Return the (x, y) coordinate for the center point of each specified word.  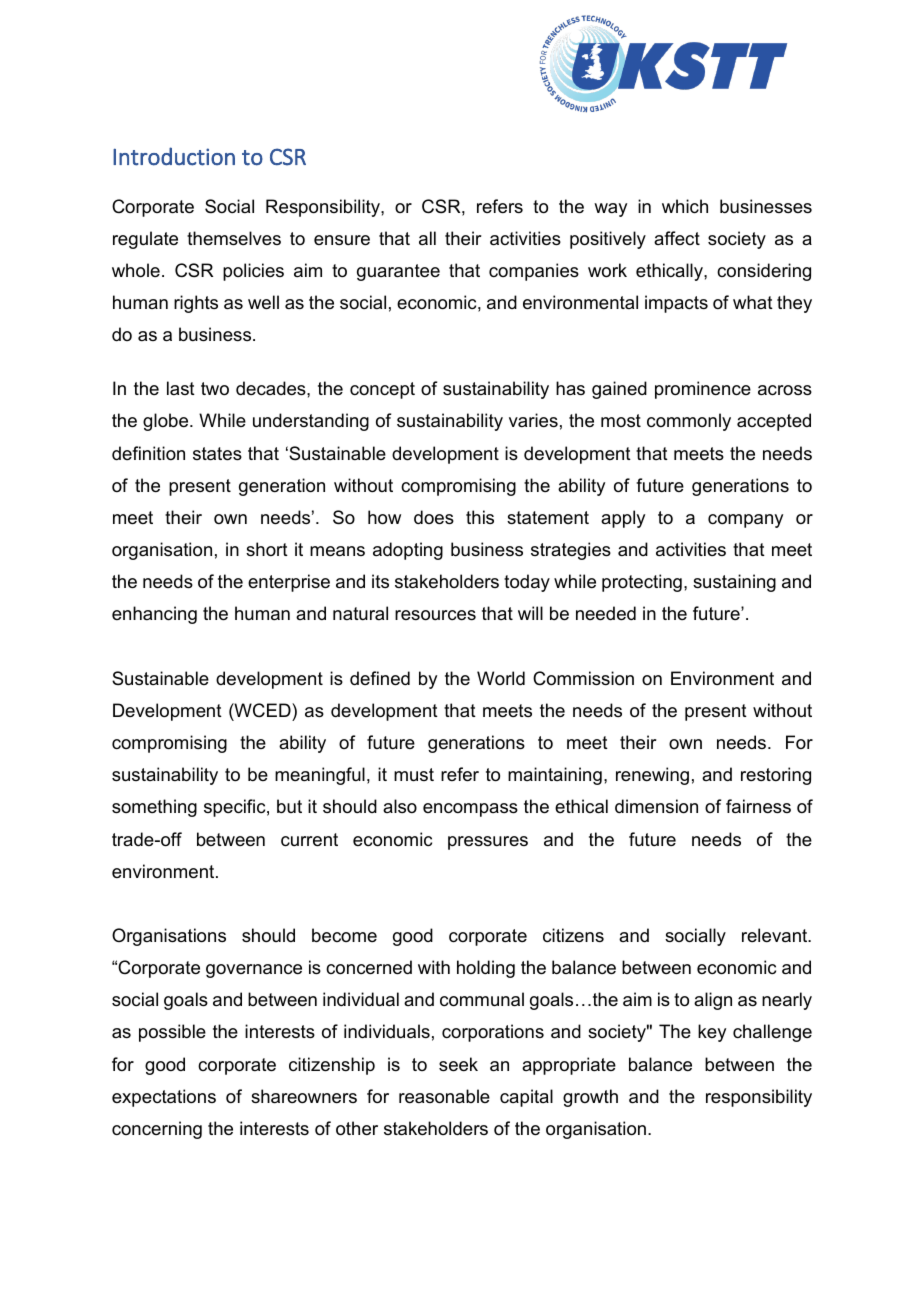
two (215, 388)
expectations (164, 1098)
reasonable (444, 1096)
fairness (758, 806)
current (309, 840)
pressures (488, 843)
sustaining (734, 583)
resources (435, 615)
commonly (689, 422)
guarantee (398, 272)
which (685, 206)
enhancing (154, 615)
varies (533, 420)
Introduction (174, 156)
